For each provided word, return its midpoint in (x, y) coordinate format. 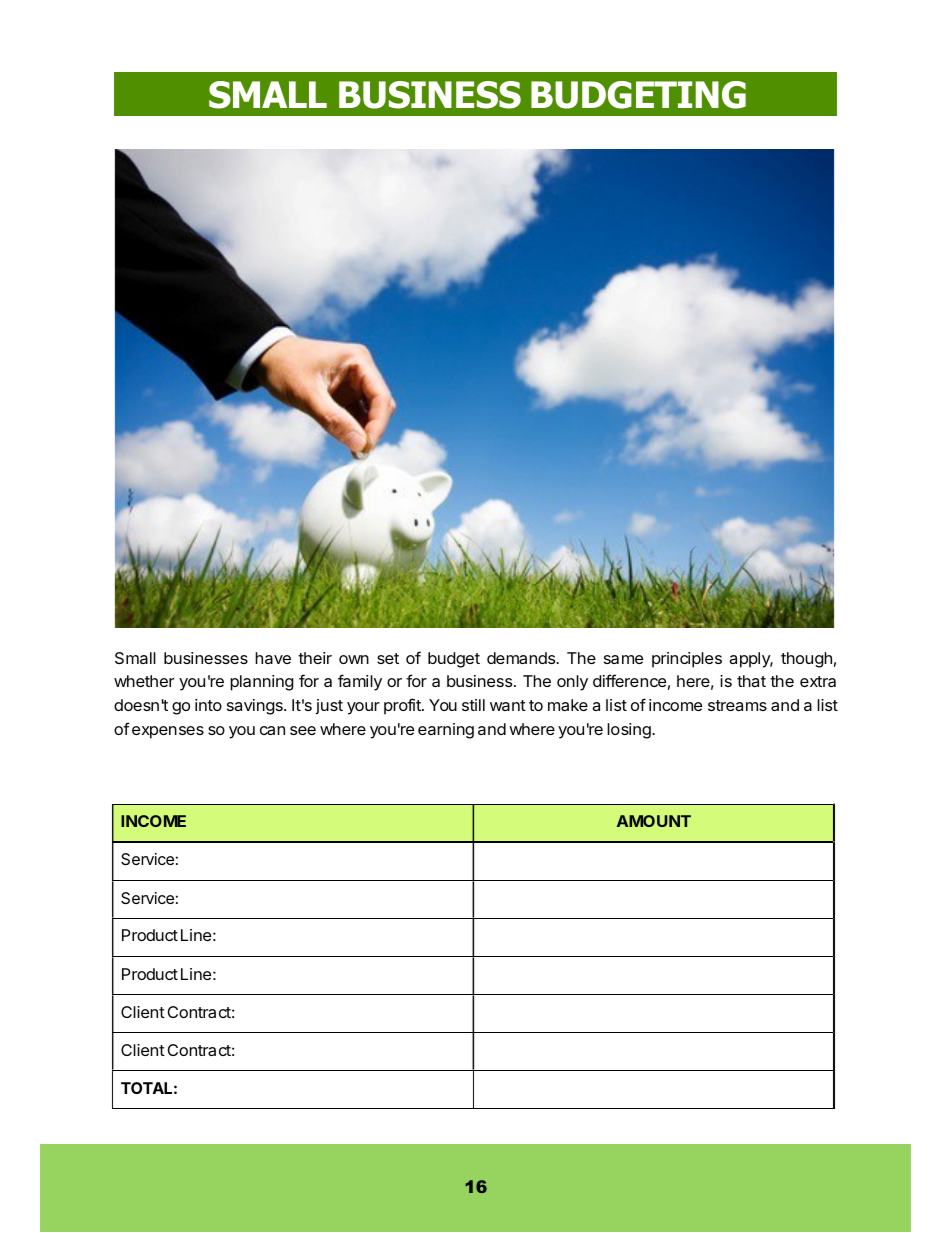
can (272, 730)
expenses (168, 732)
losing (630, 731)
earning (446, 731)
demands (522, 658)
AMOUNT (654, 821)
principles (687, 660)
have (273, 658)
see (303, 730)
